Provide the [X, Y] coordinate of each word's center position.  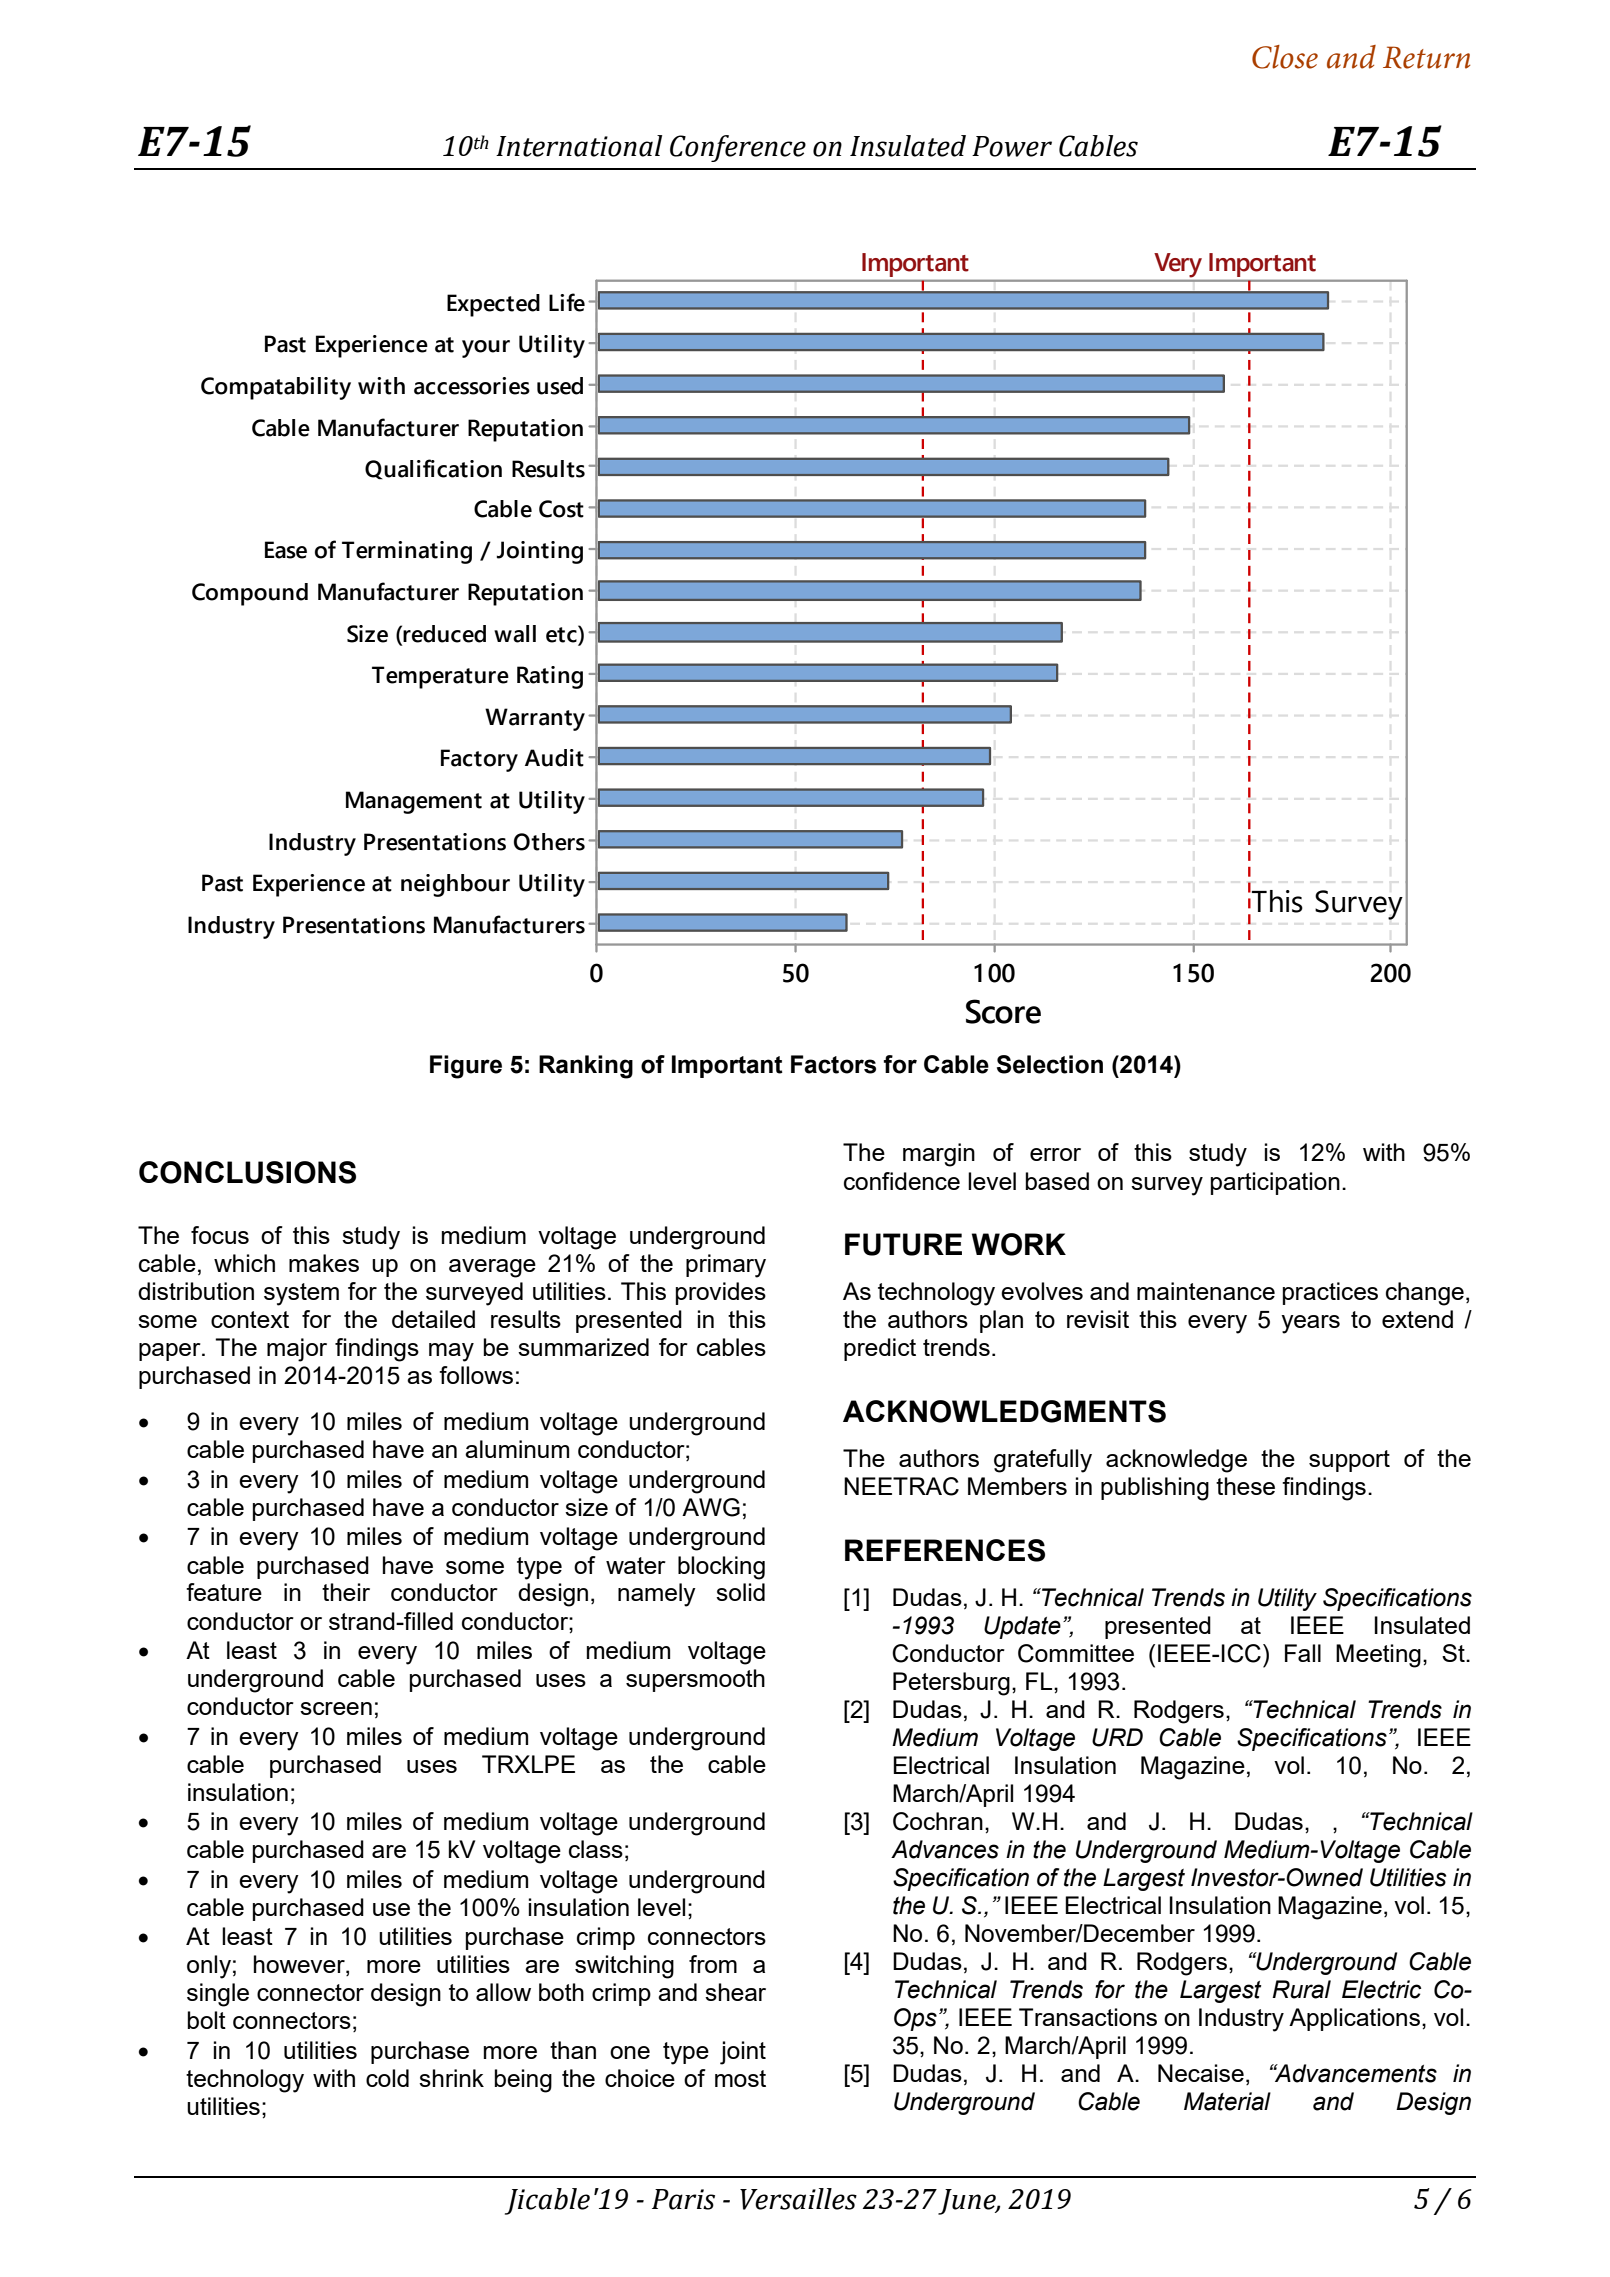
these [1245, 1486]
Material [1227, 2101]
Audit [554, 758]
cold [387, 2078]
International [579, 146]
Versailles [798, 2199]
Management [414, 802]
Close [1285, 57]
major [297, 1350]
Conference [738, 148]
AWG [711, 1507]
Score [1003, 1011]
